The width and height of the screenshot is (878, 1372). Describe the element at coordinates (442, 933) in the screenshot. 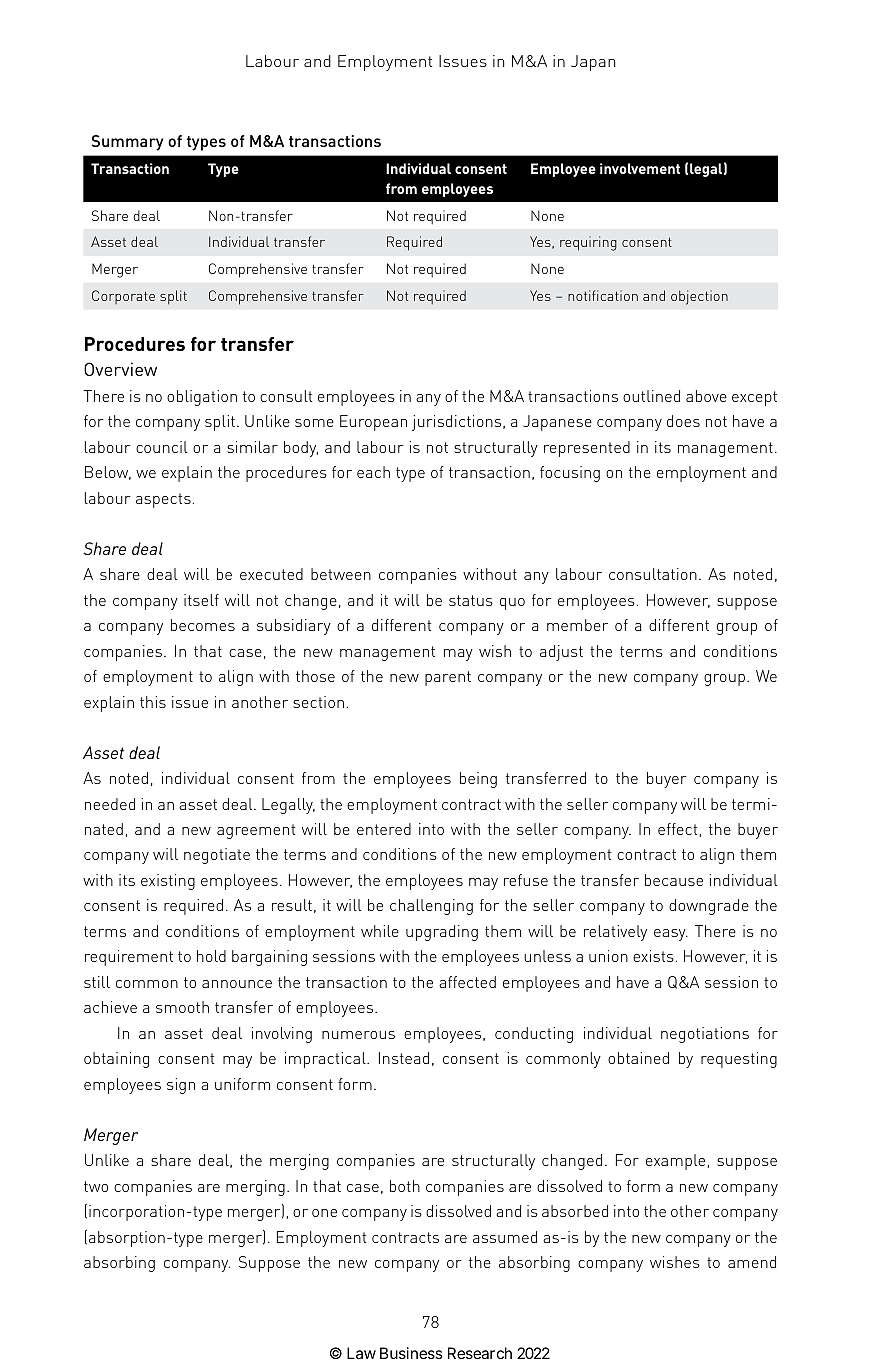

I see `upgrading` at that location.
